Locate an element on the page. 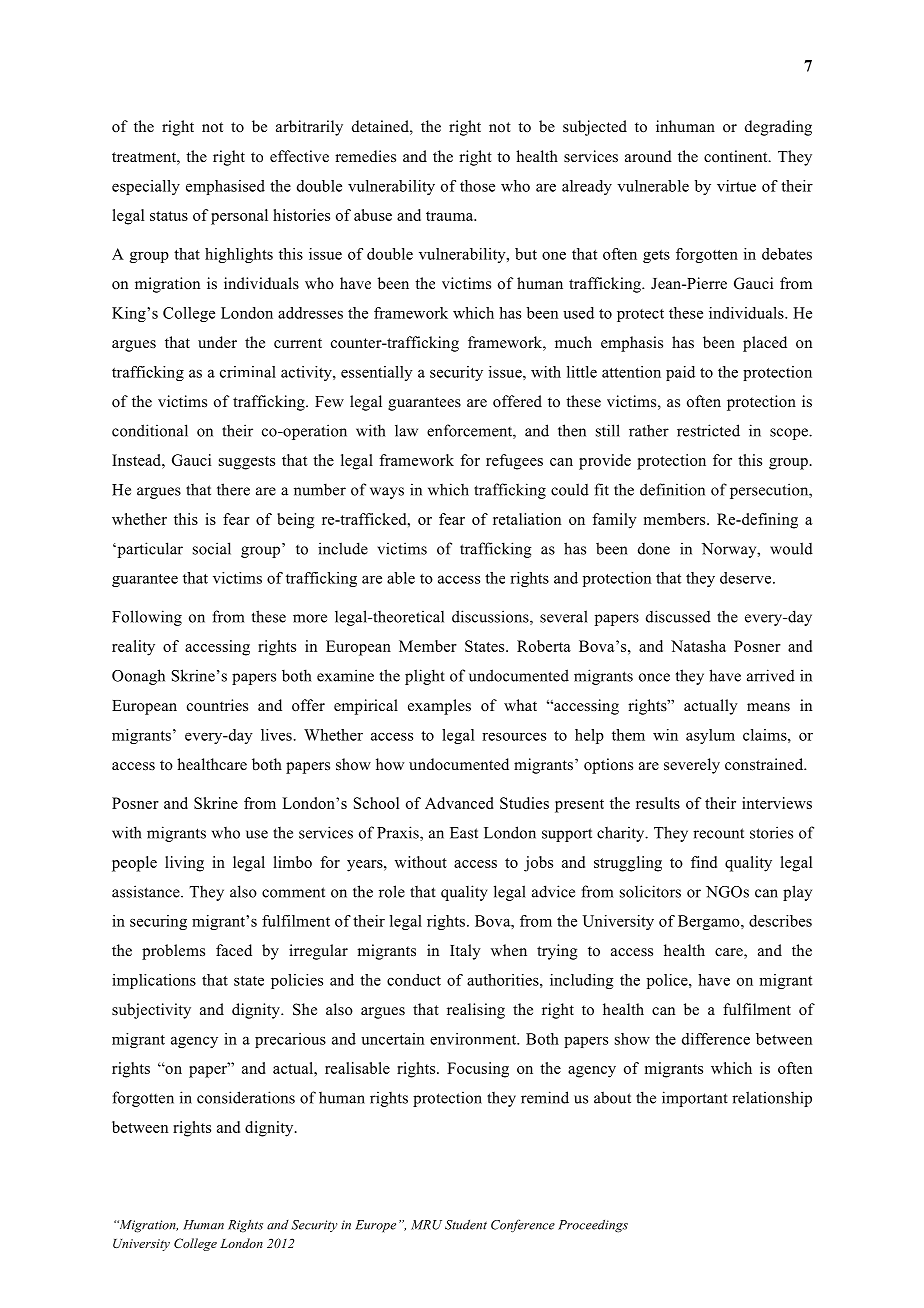 The image size is (924, 1308). plight is located at coordinates (425, 677).
